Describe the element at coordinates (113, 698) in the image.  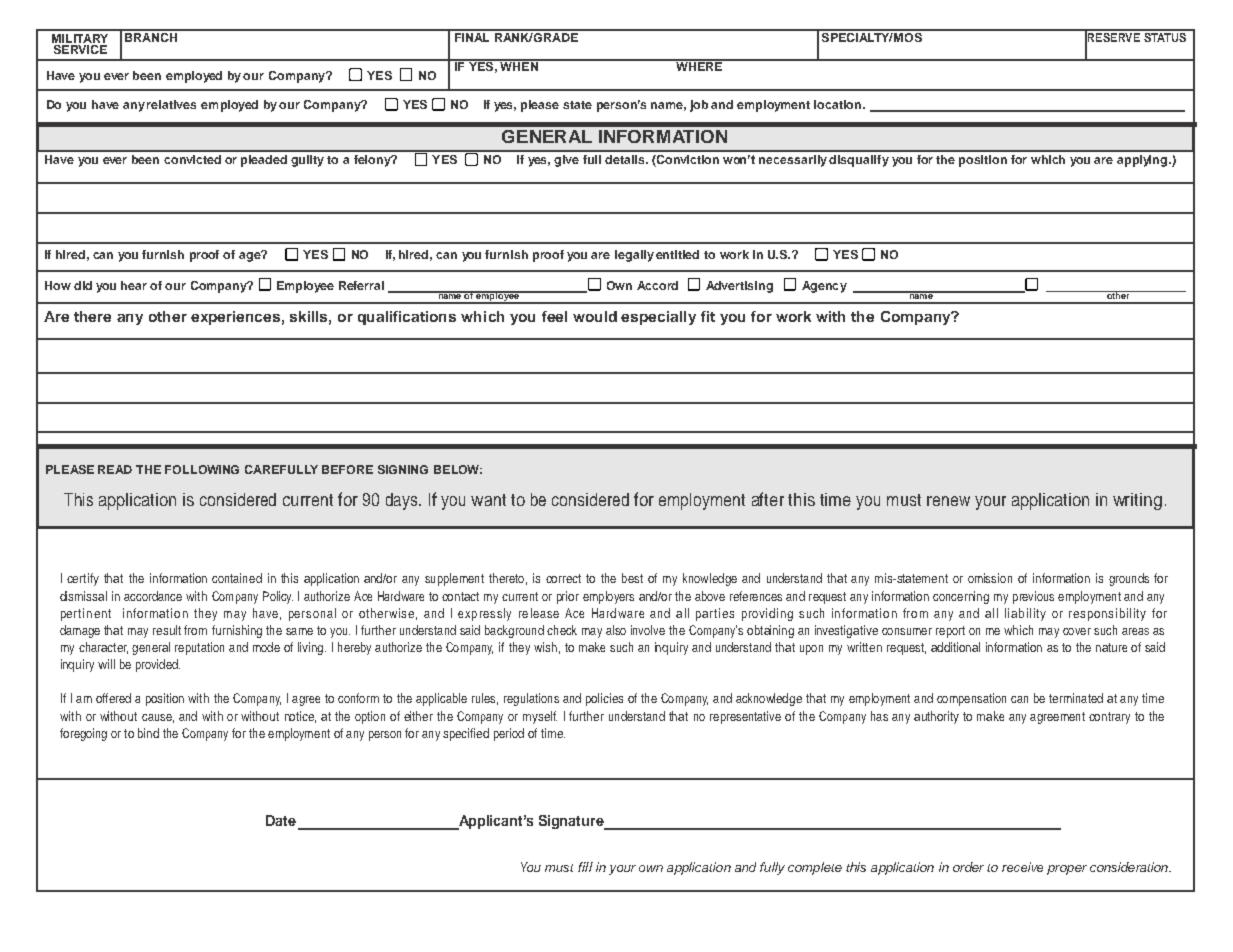
I see `offered` at that location.
